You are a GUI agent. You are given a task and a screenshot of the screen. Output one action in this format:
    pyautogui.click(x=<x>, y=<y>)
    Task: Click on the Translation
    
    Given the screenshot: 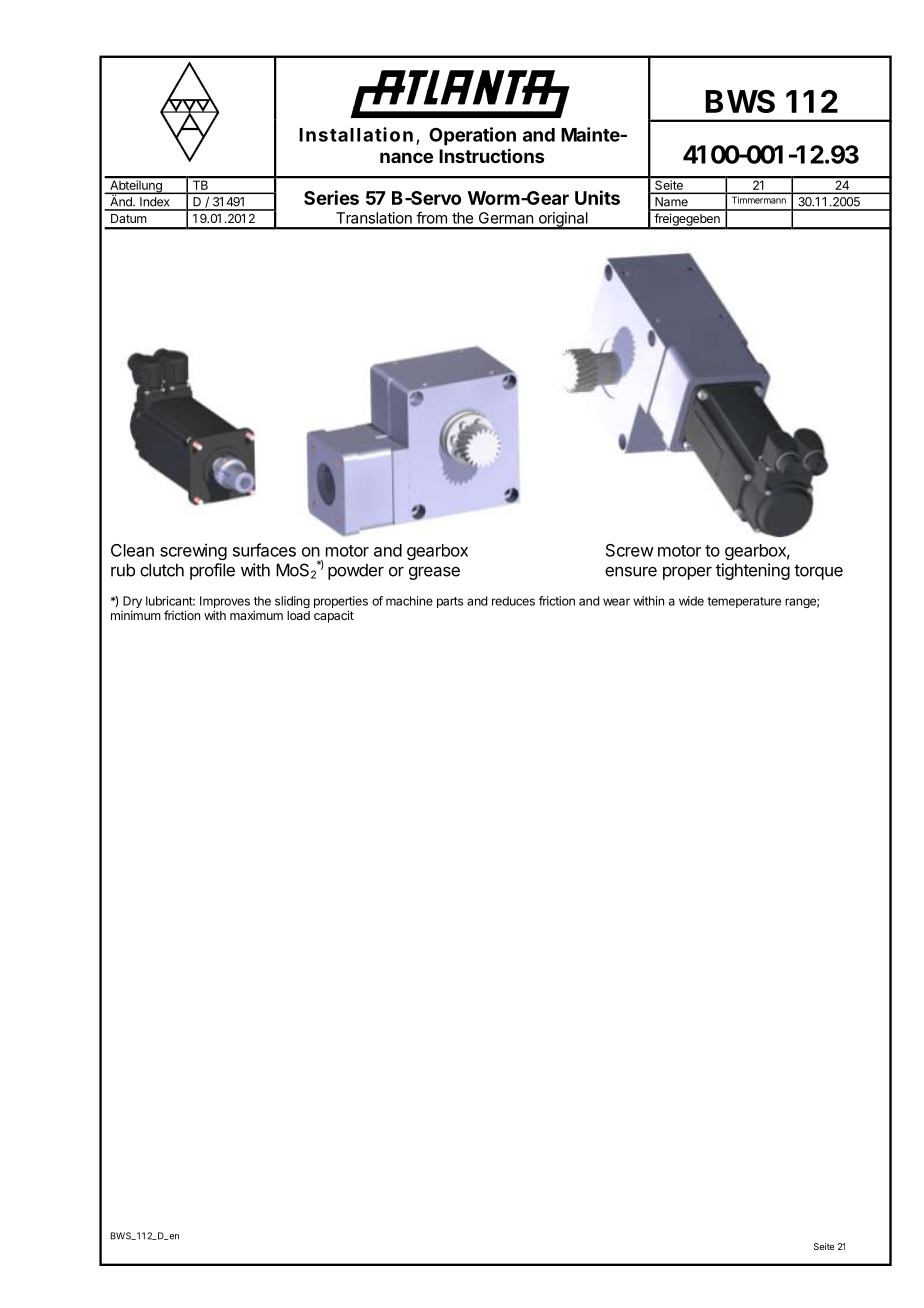 What is the action you would take?
    pyautogui.click(x=374, y=218)
